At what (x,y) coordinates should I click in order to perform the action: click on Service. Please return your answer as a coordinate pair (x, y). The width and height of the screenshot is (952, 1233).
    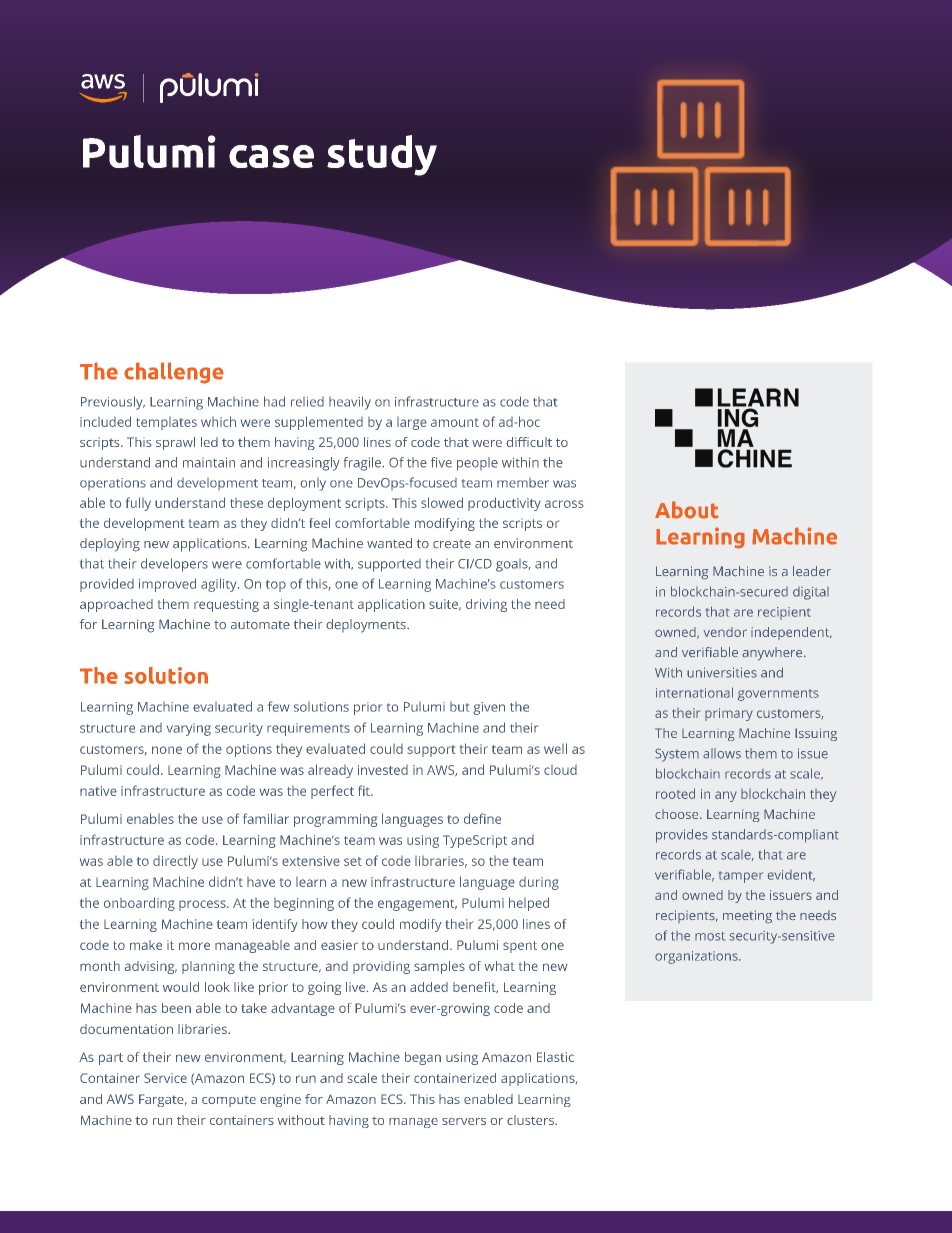
    Looking at the image, I should click on (165, 1078).
